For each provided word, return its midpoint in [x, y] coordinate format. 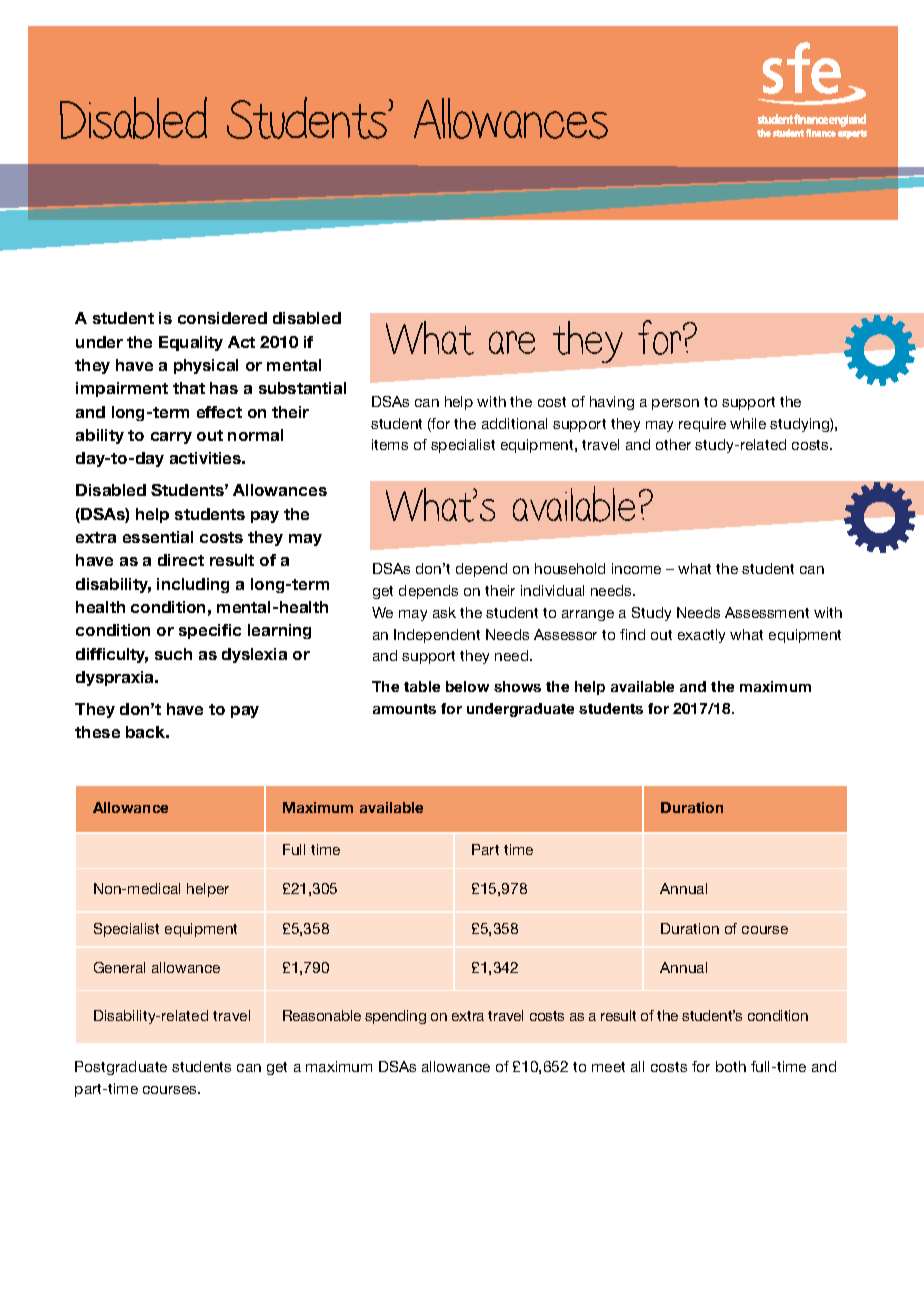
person [675, 404]
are [512, 342]
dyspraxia [116, 678]
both [731, 1066]
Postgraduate [121, 1068]
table [422, 686]
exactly [701, 636]
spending [395, 1017]
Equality [191, 343]
